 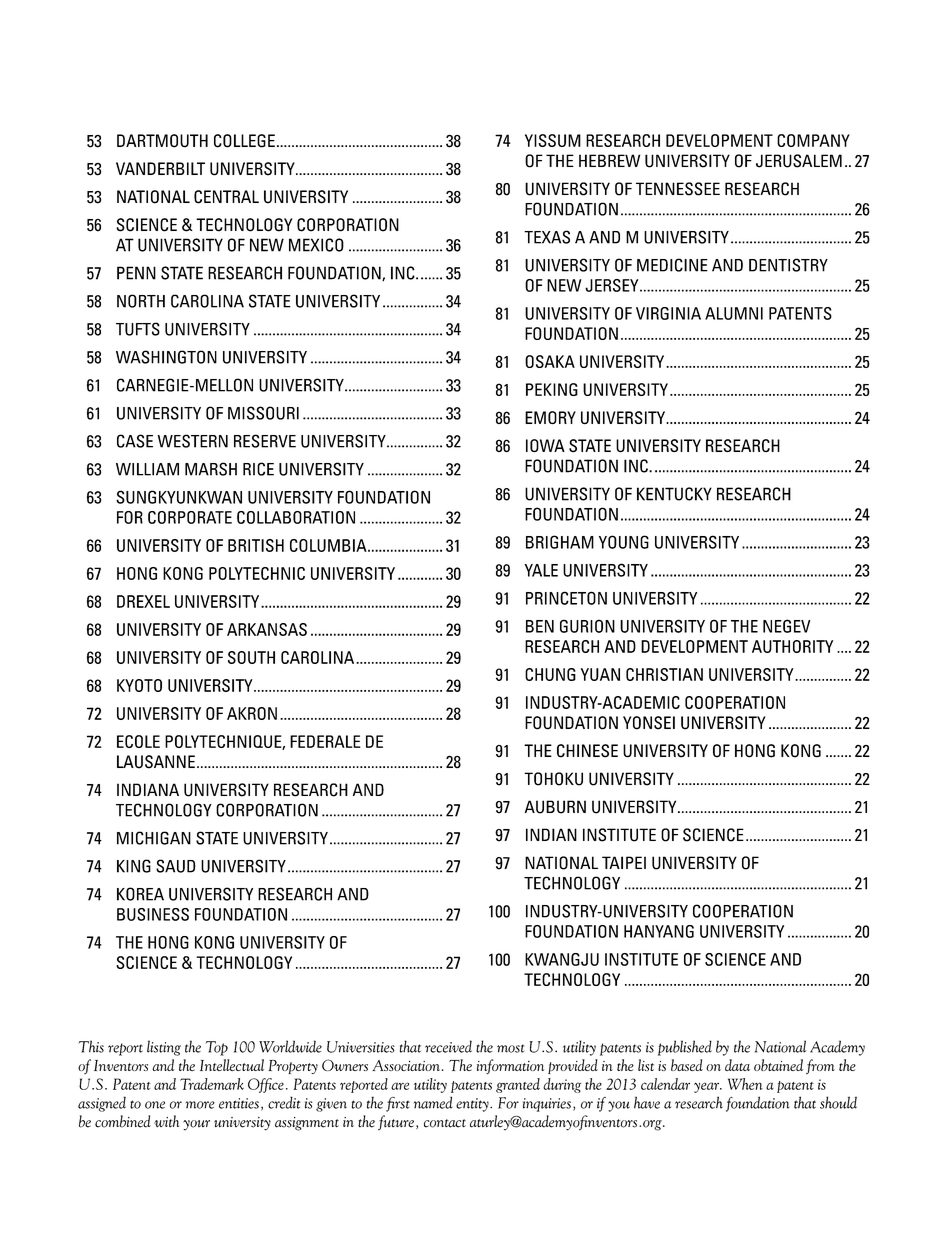 I want to click on TEXAS, so click(x=547, y=237).
